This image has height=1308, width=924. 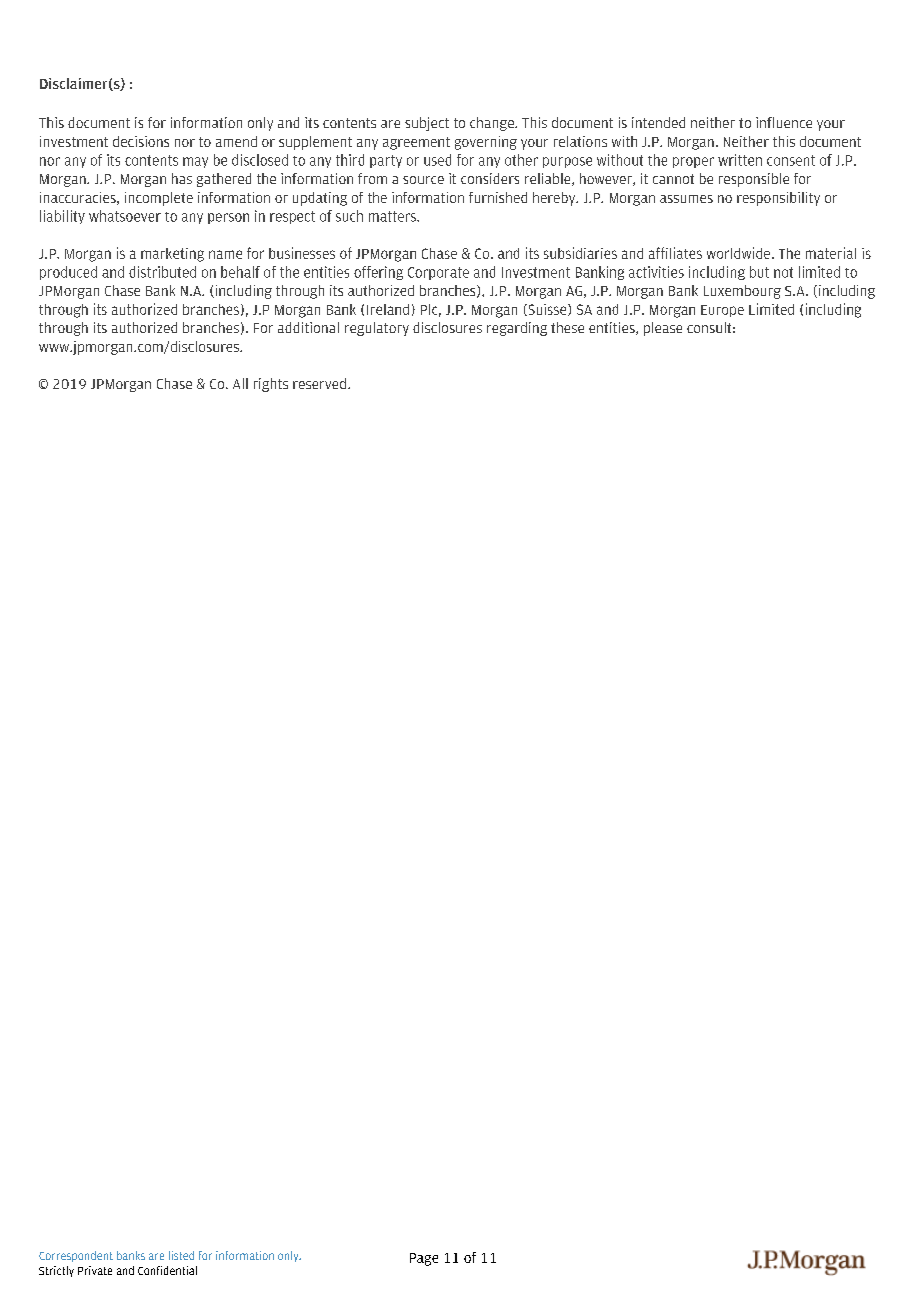 What do you see at coordinates (181, 1255) in the image?
I see `listed` at bounding box center [181, 1255].
